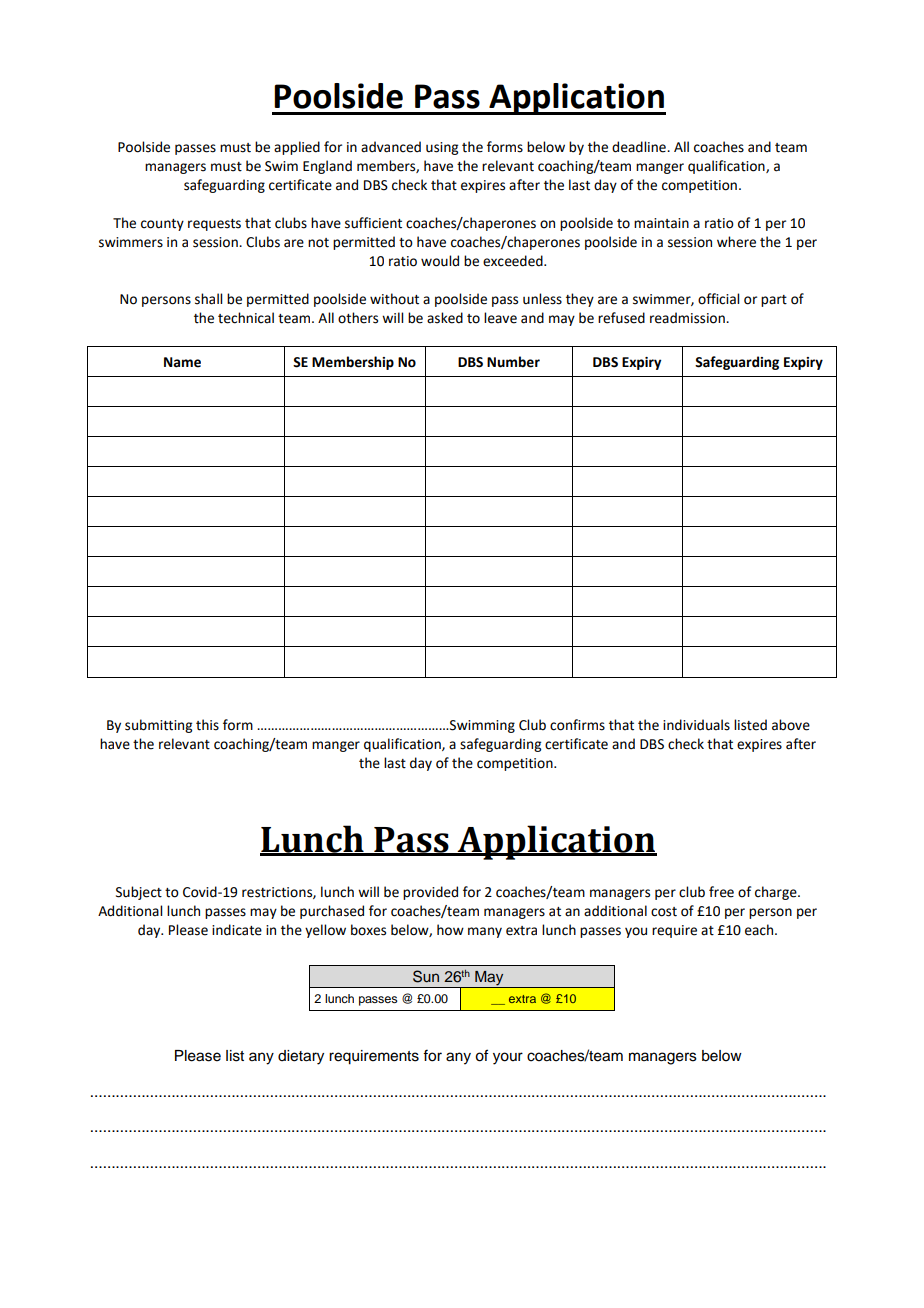  I want to click on deadline, so click(640, 147).
